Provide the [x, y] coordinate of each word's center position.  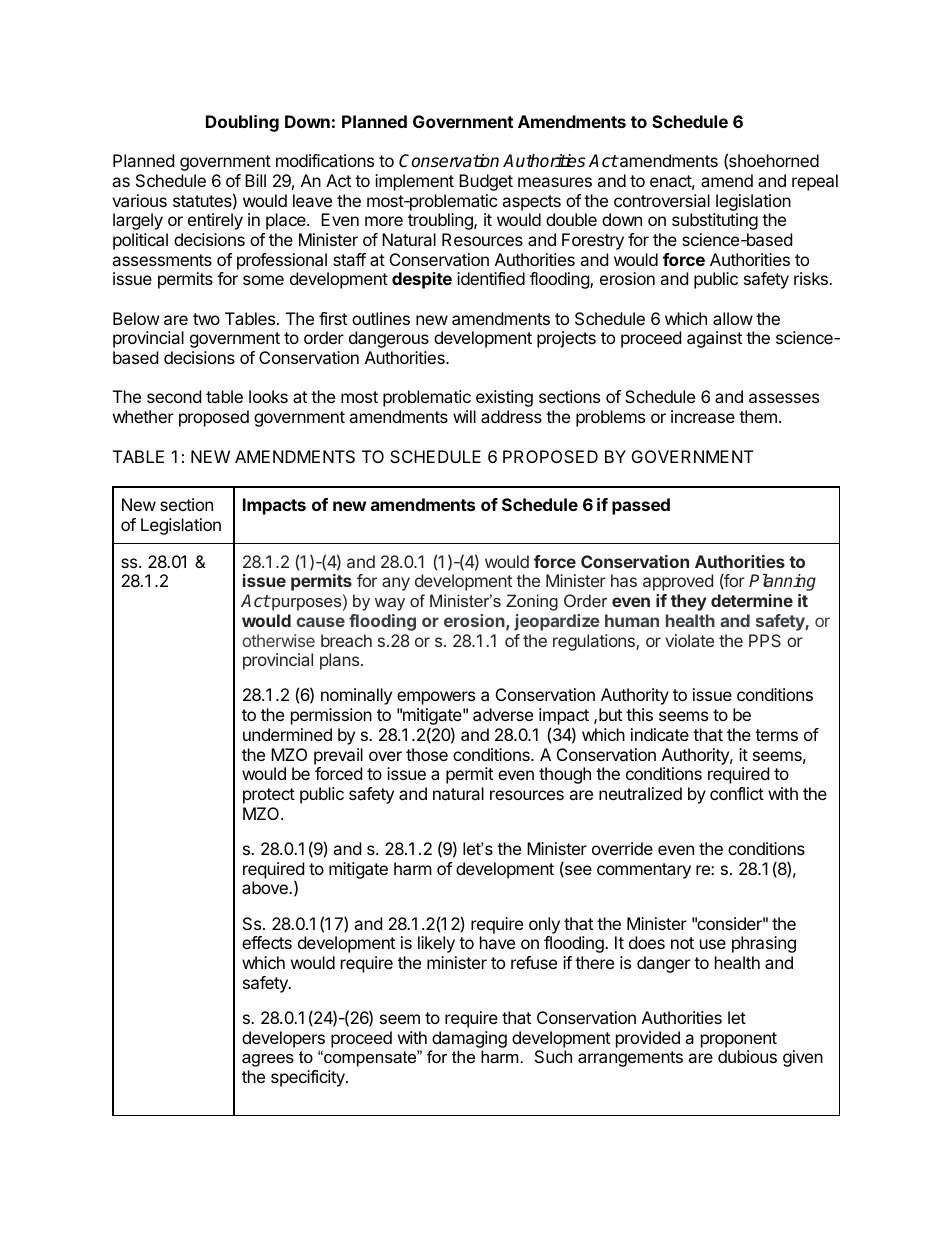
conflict [737, 793]
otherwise [278, 640]
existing [504, 398]
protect [269, 796]
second [174, 396]
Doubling [242, 123]
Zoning [532, 602]
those [427, 754]
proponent [739, 1040]
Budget [486, 182]
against [714, 339]
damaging [469, 1039]
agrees [268, 1060]
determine [752, 600]
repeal [815, 182]
